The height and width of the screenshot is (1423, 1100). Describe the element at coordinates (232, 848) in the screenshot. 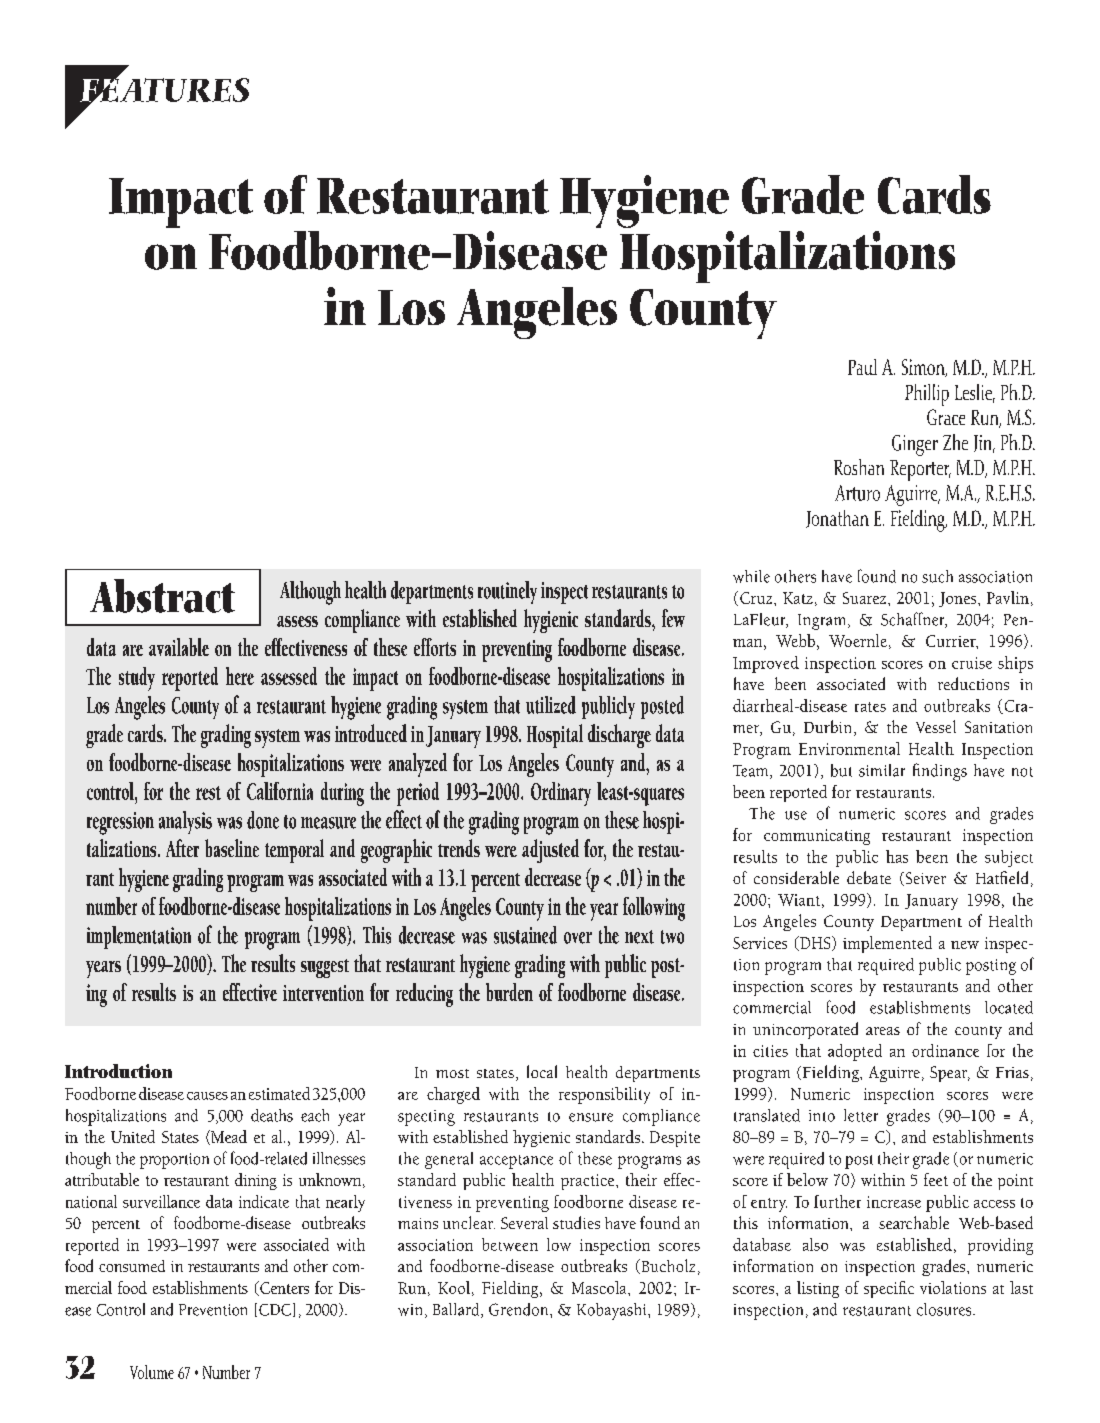

I see `baseline` at that location.
